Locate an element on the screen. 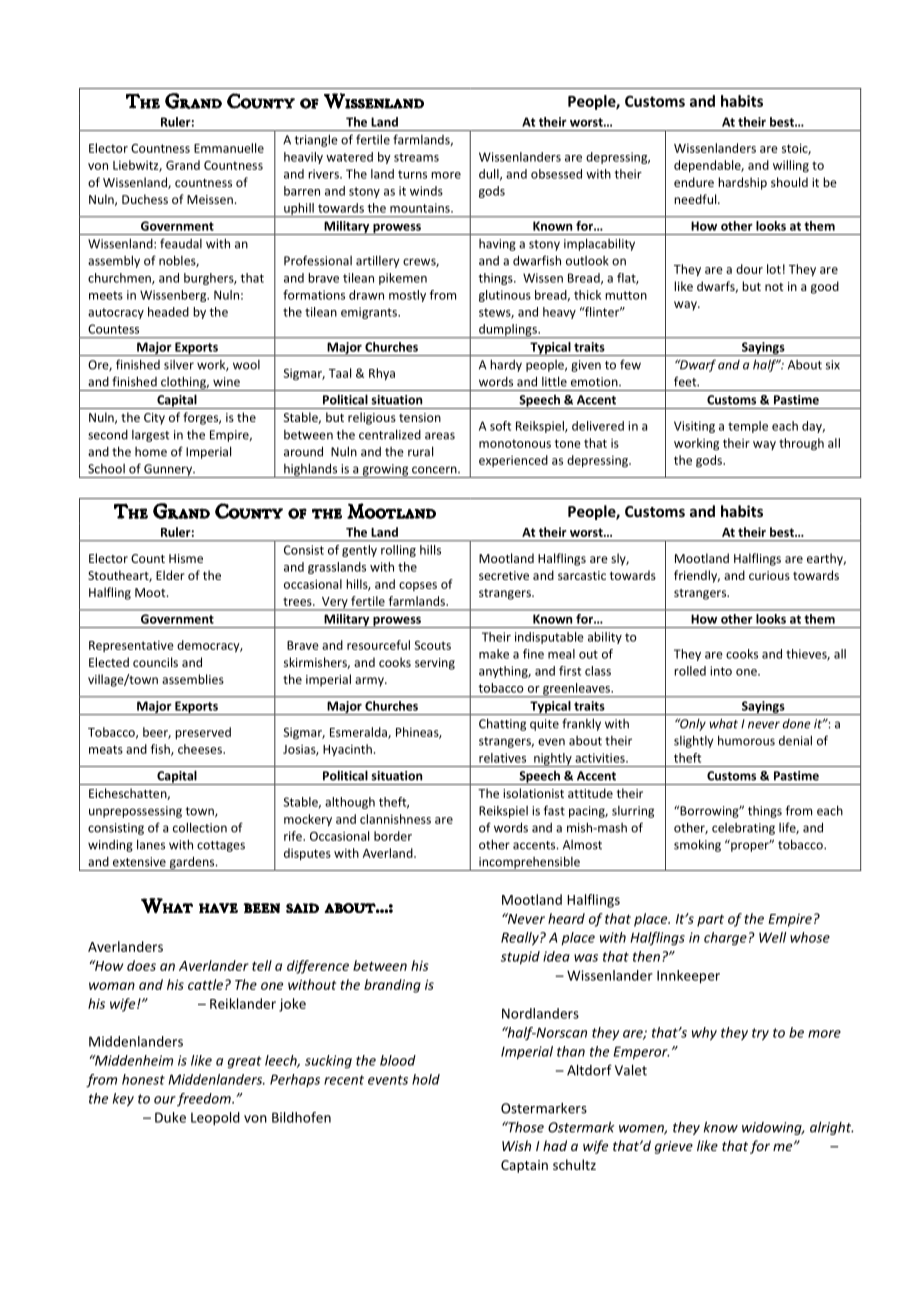 The height and width of the screenshot is (1308, 924). celebrating is located at coordinates (743, 829).
